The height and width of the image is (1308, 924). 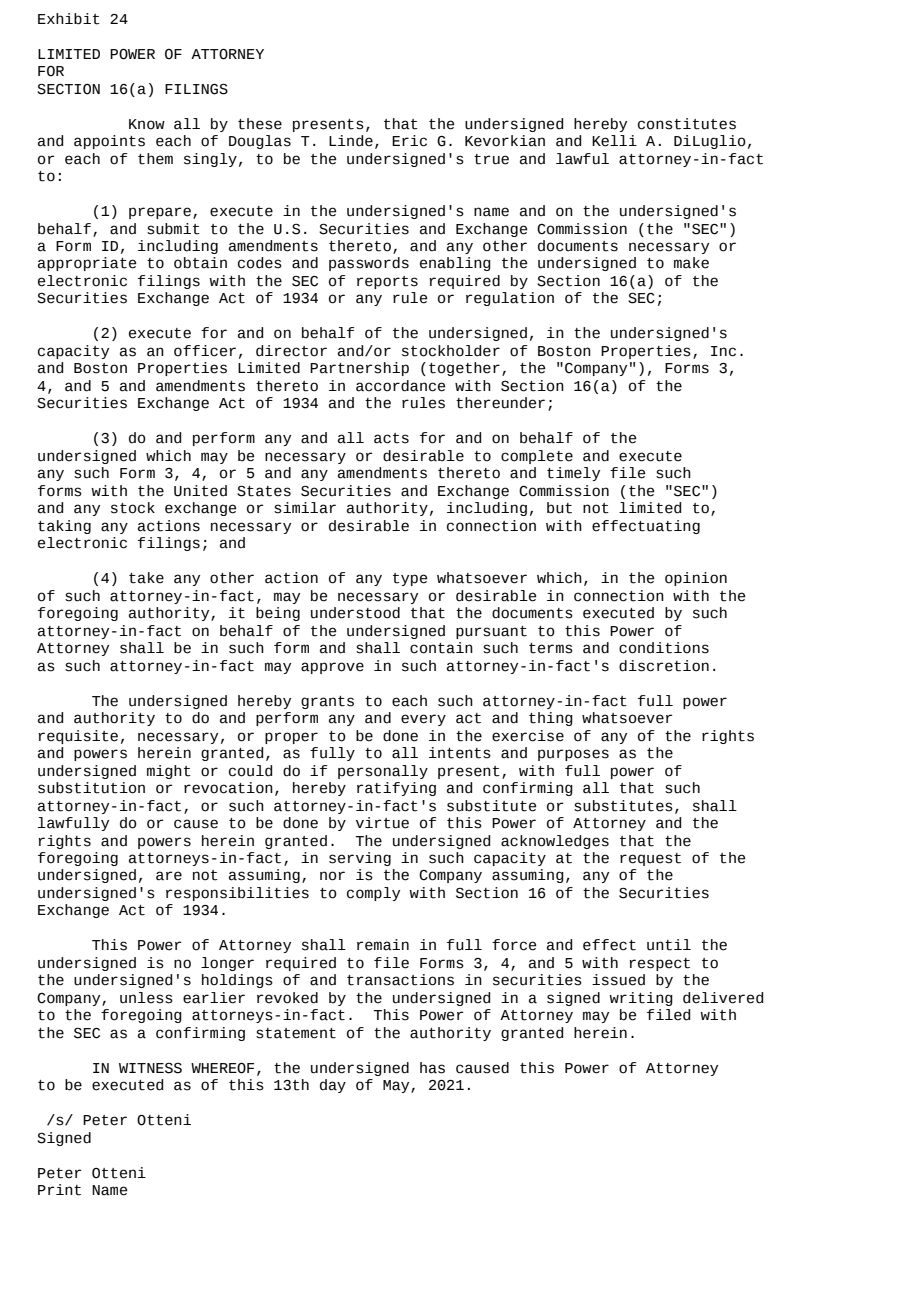 I want to click on make, so click(x=691, y=263).
